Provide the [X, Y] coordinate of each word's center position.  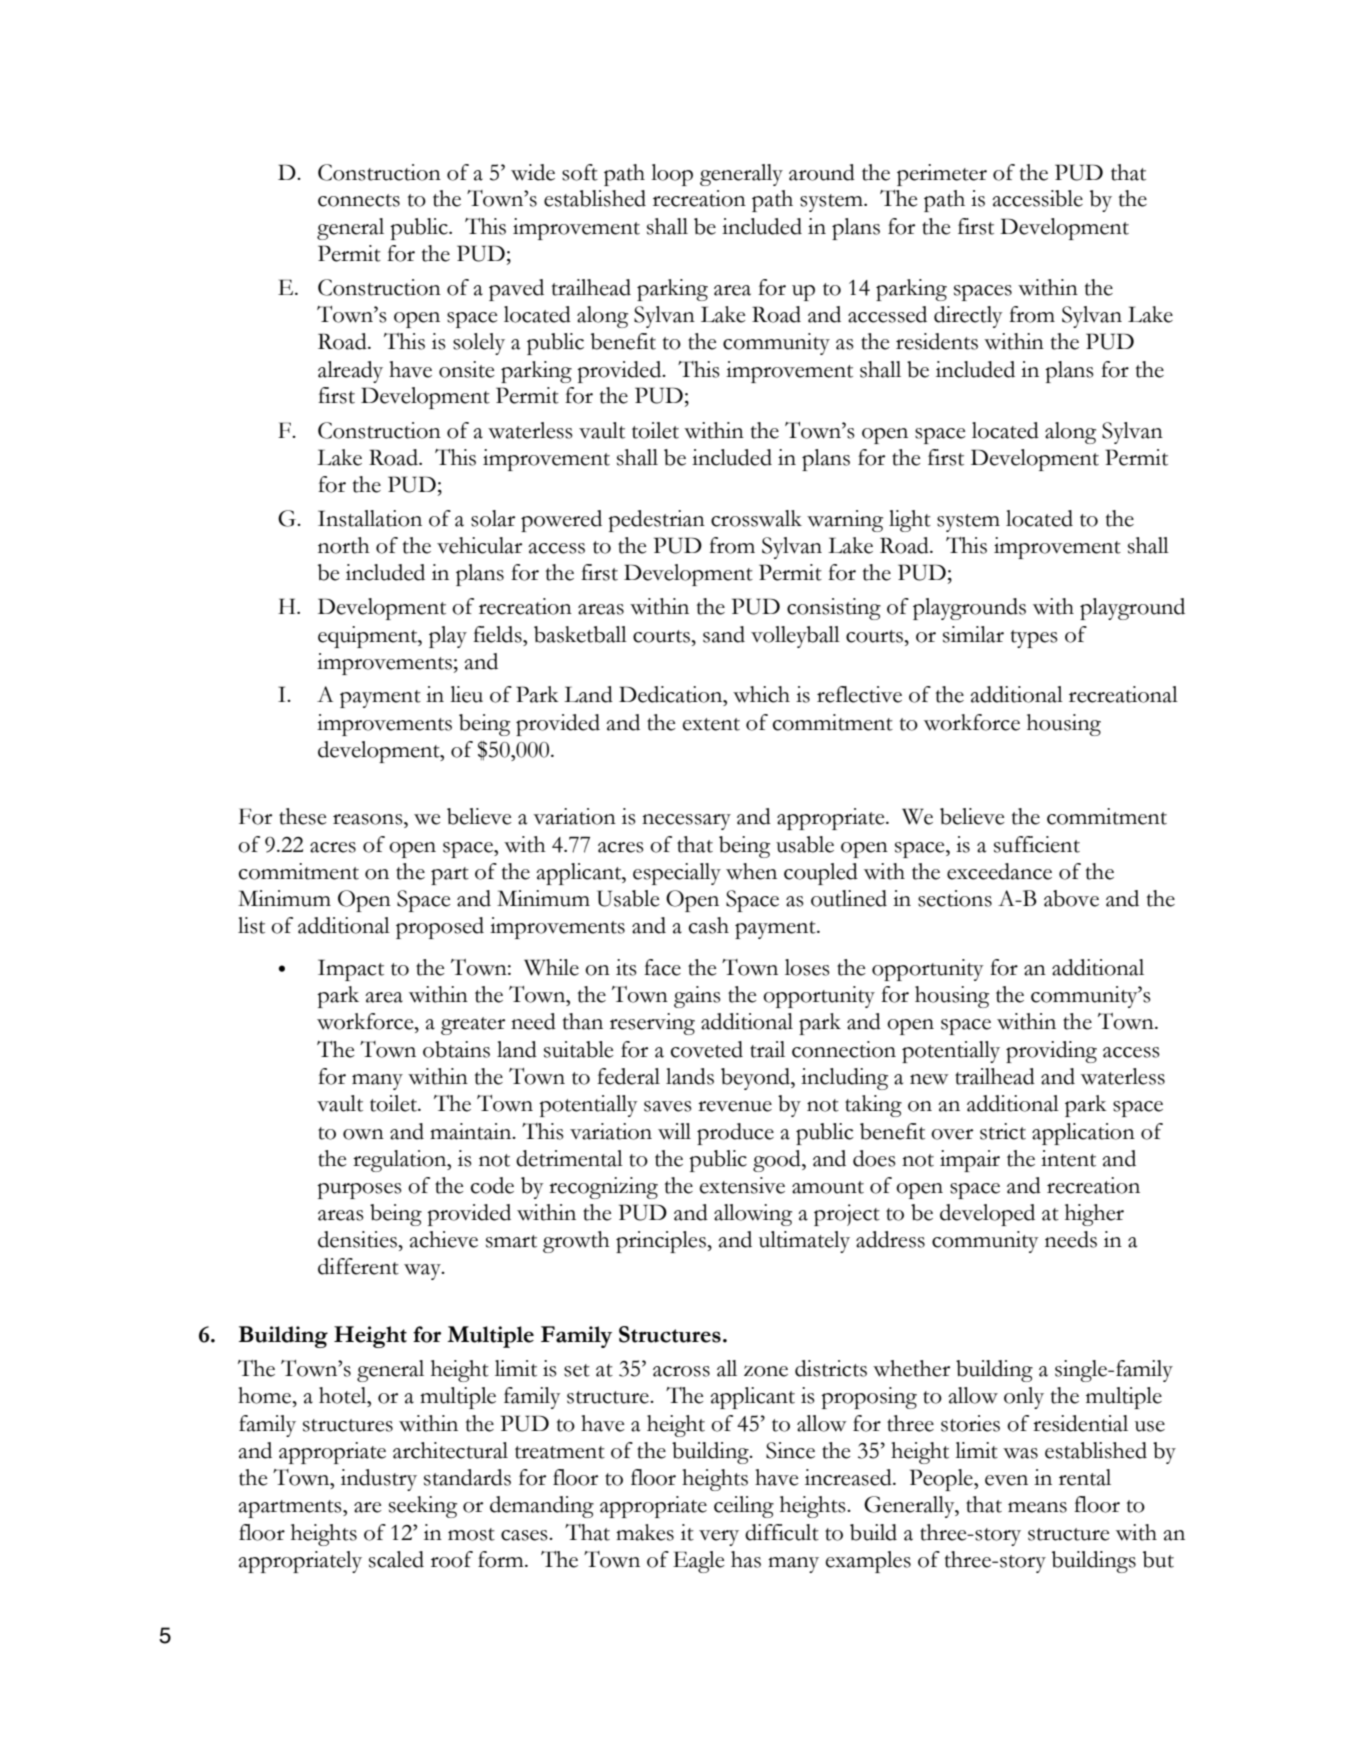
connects [359, 200]
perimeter [942, 175]
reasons [369, 819]
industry [379, 1480]
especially [677, 874]
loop [672, 175]
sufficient [1037, 844]
